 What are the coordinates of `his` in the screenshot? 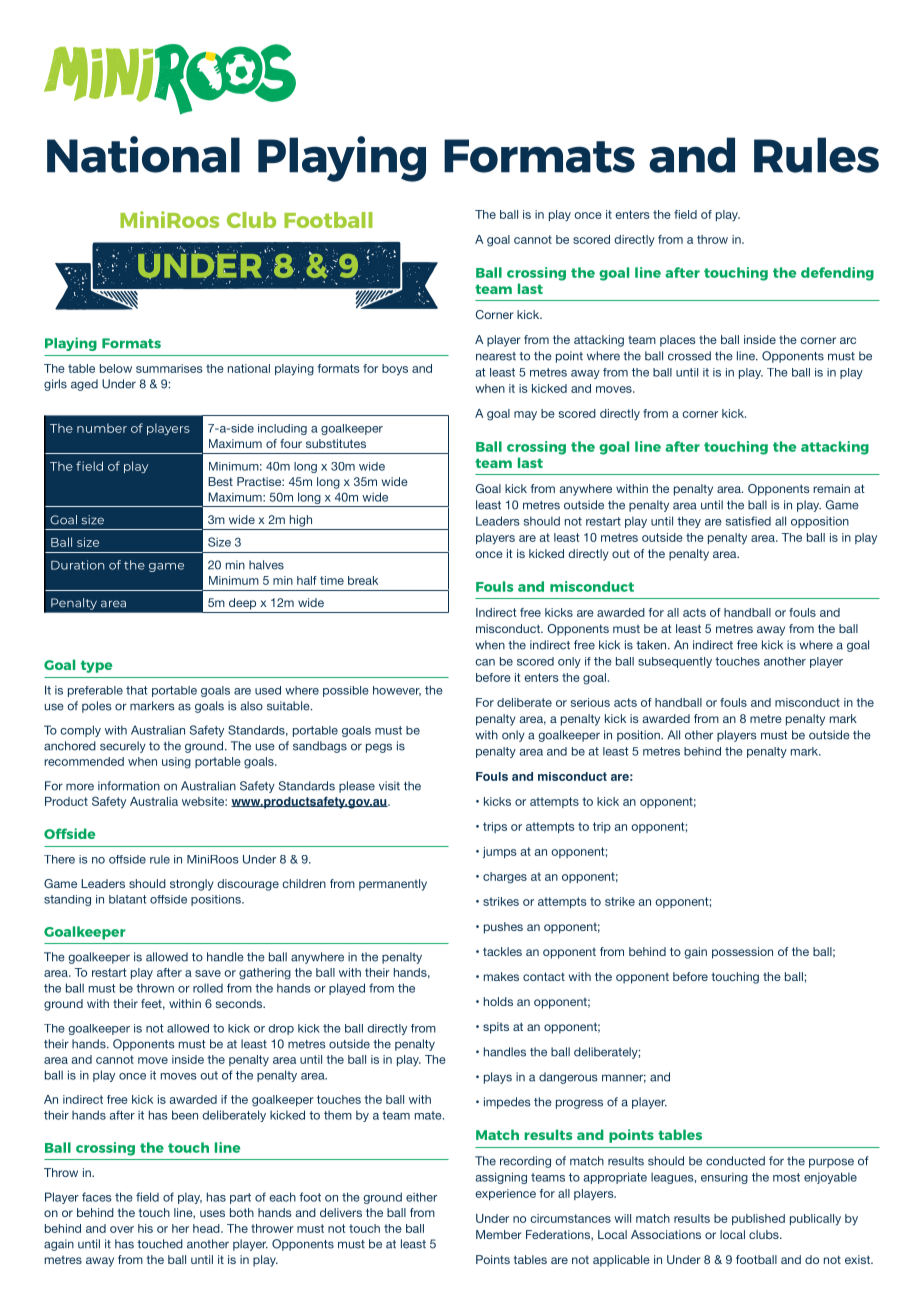 It's located at (145, 1228).
